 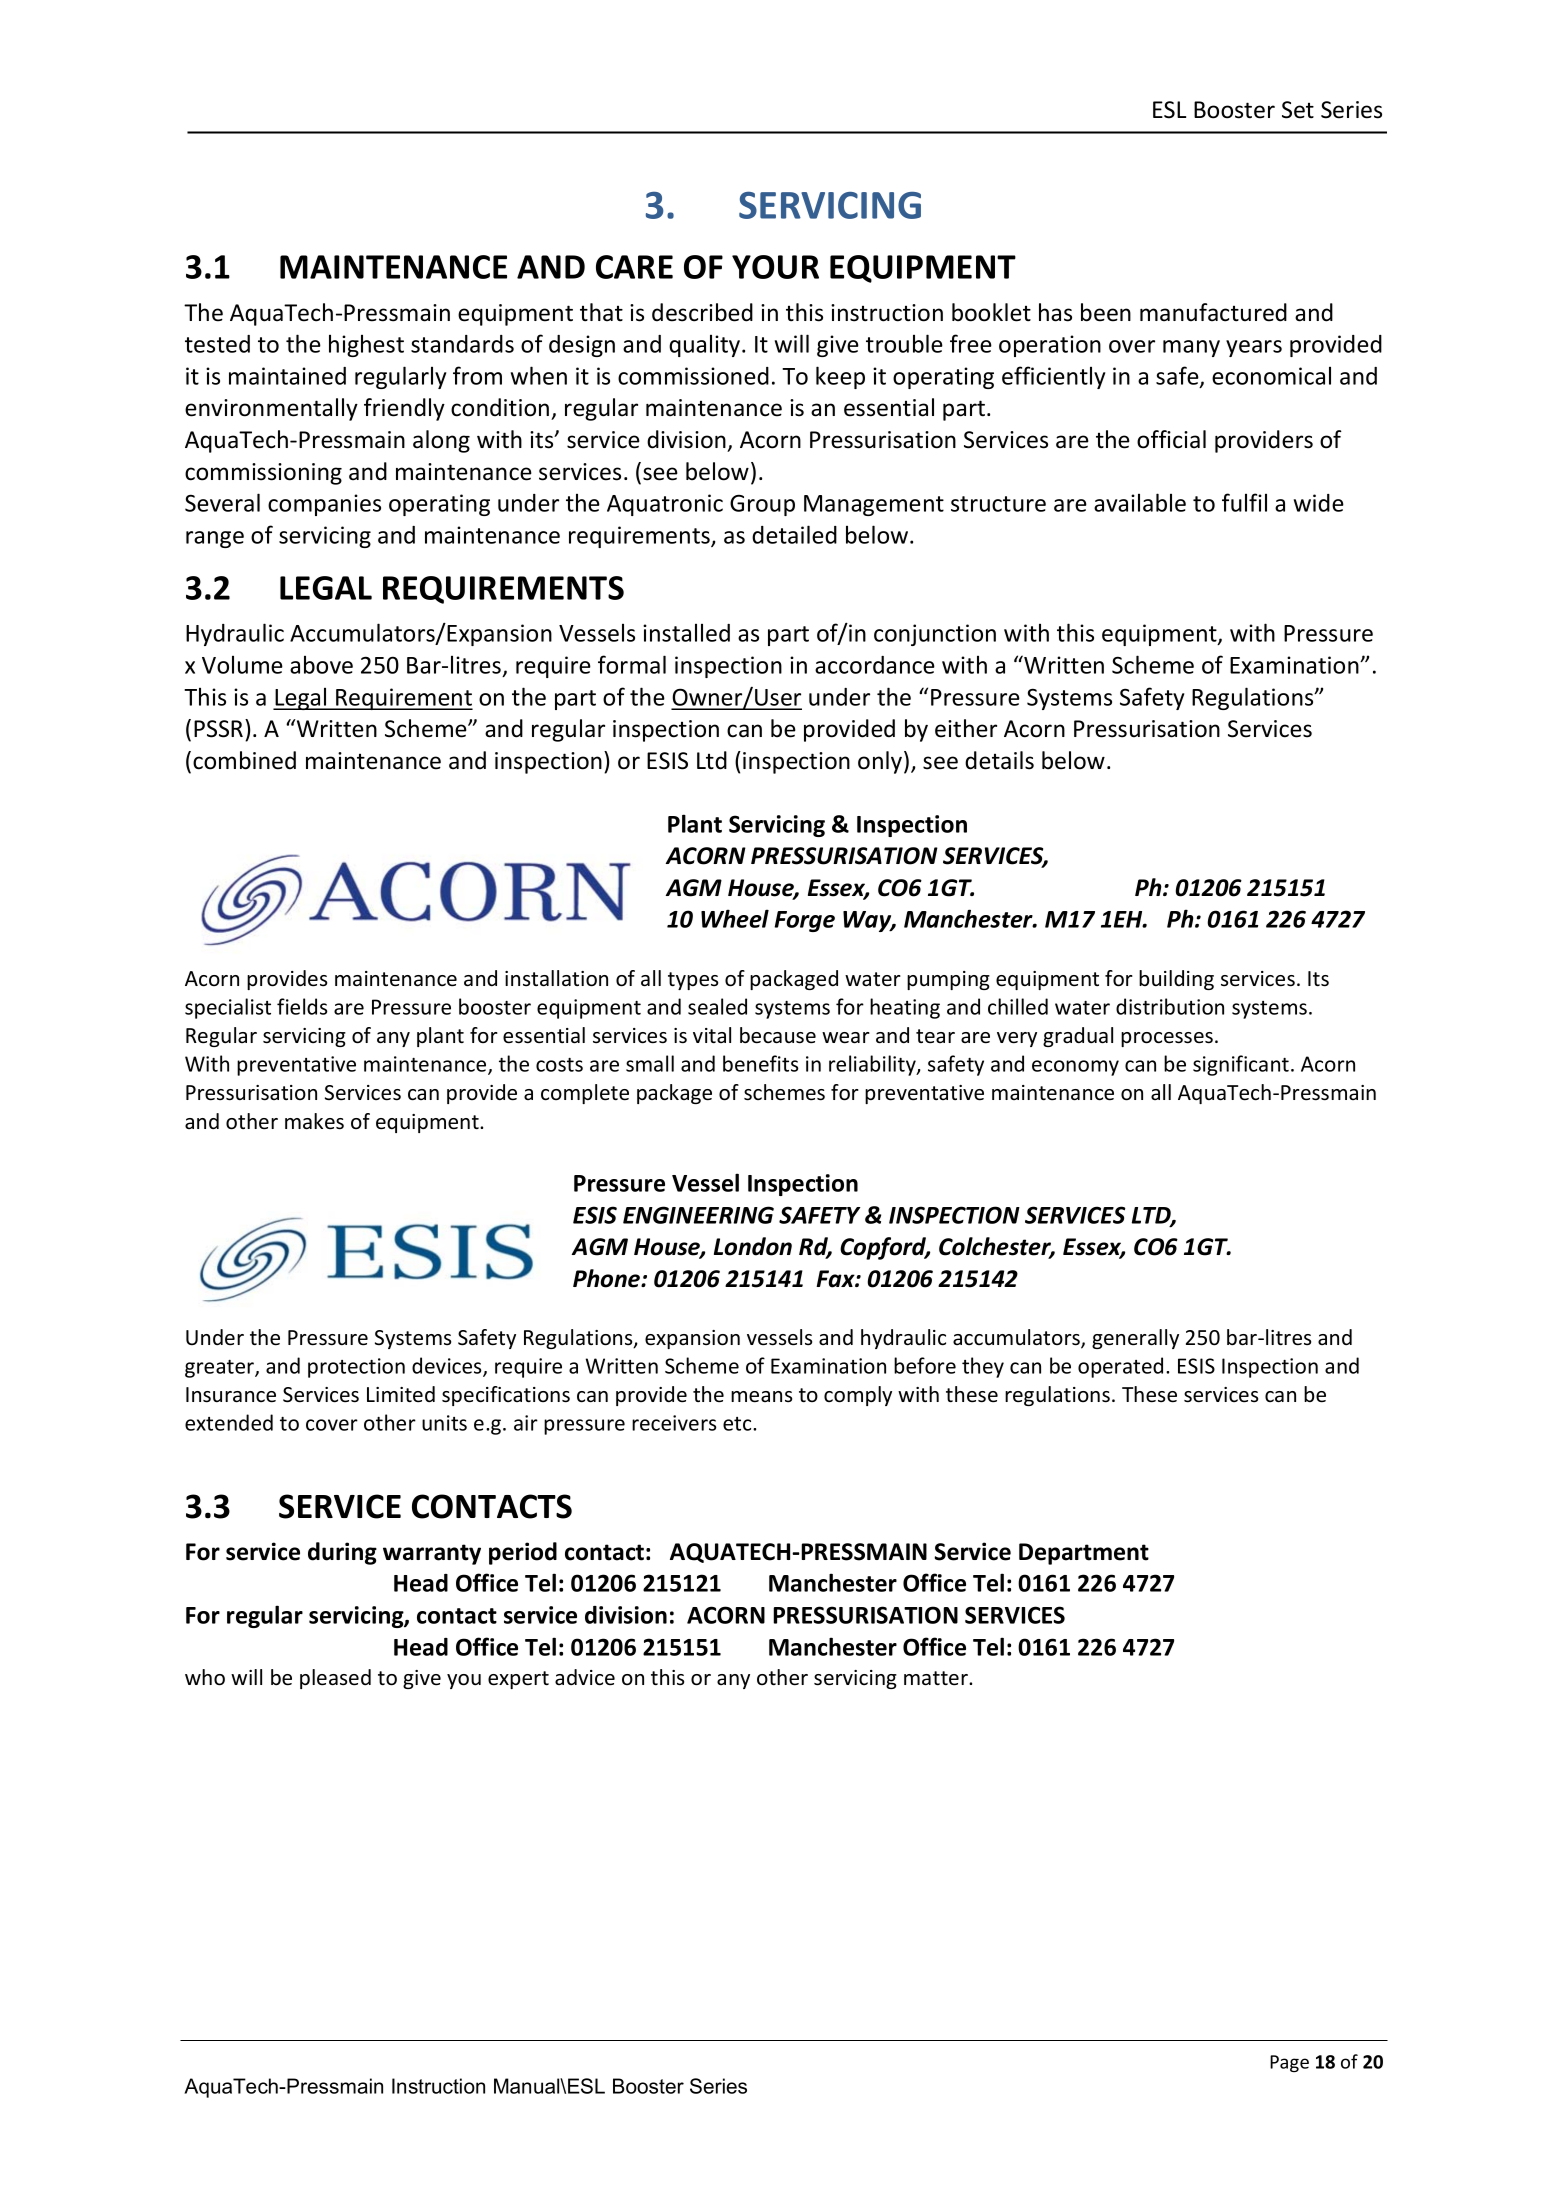 I want to click on available, so click(x=1140, y=502).
